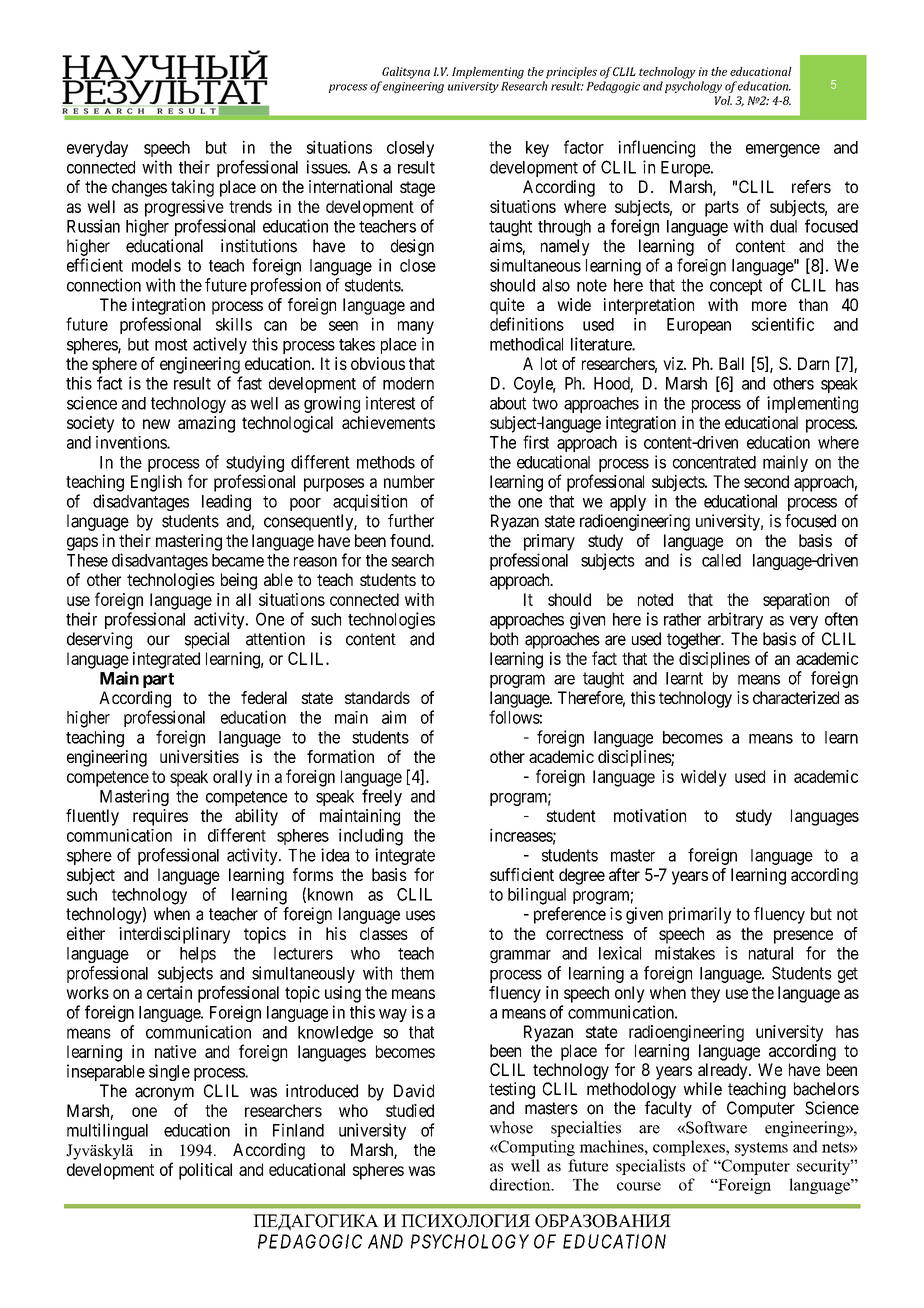  Describe the element at coordinates (723, 100) in the screenshot. I see `Vol` at that location.
